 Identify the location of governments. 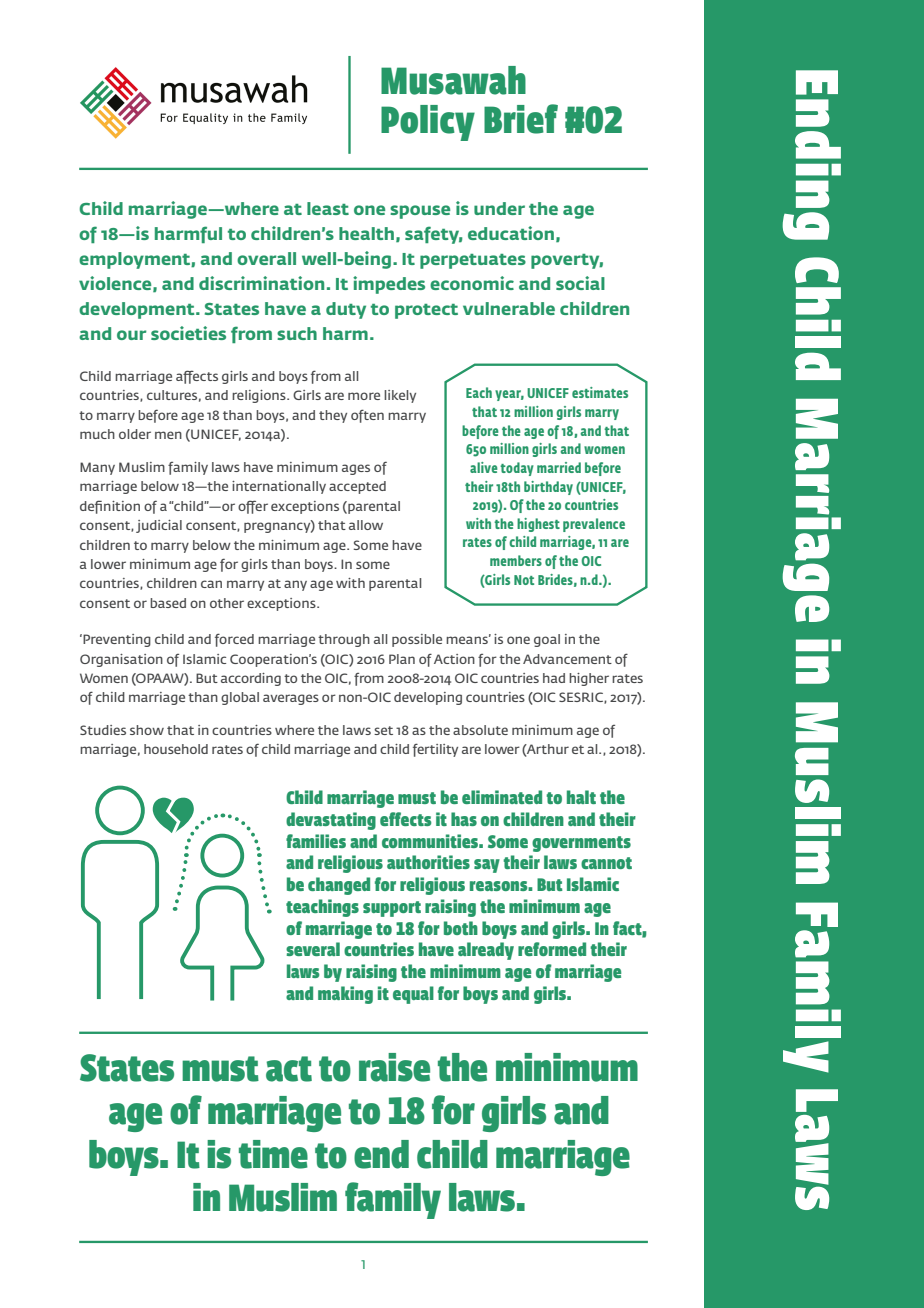
(581, 844).
